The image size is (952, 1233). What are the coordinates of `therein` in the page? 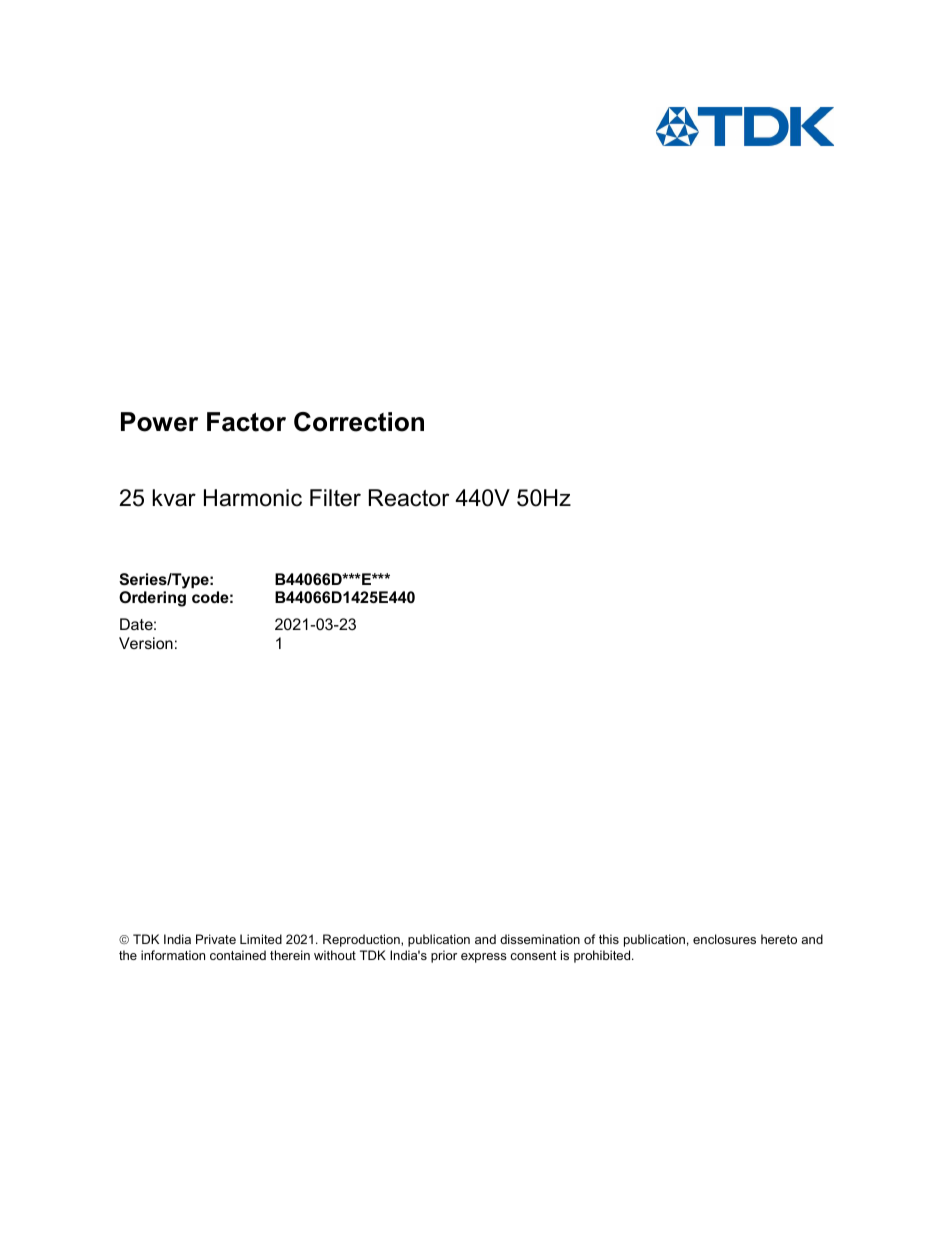 It's located at (290, 955).
